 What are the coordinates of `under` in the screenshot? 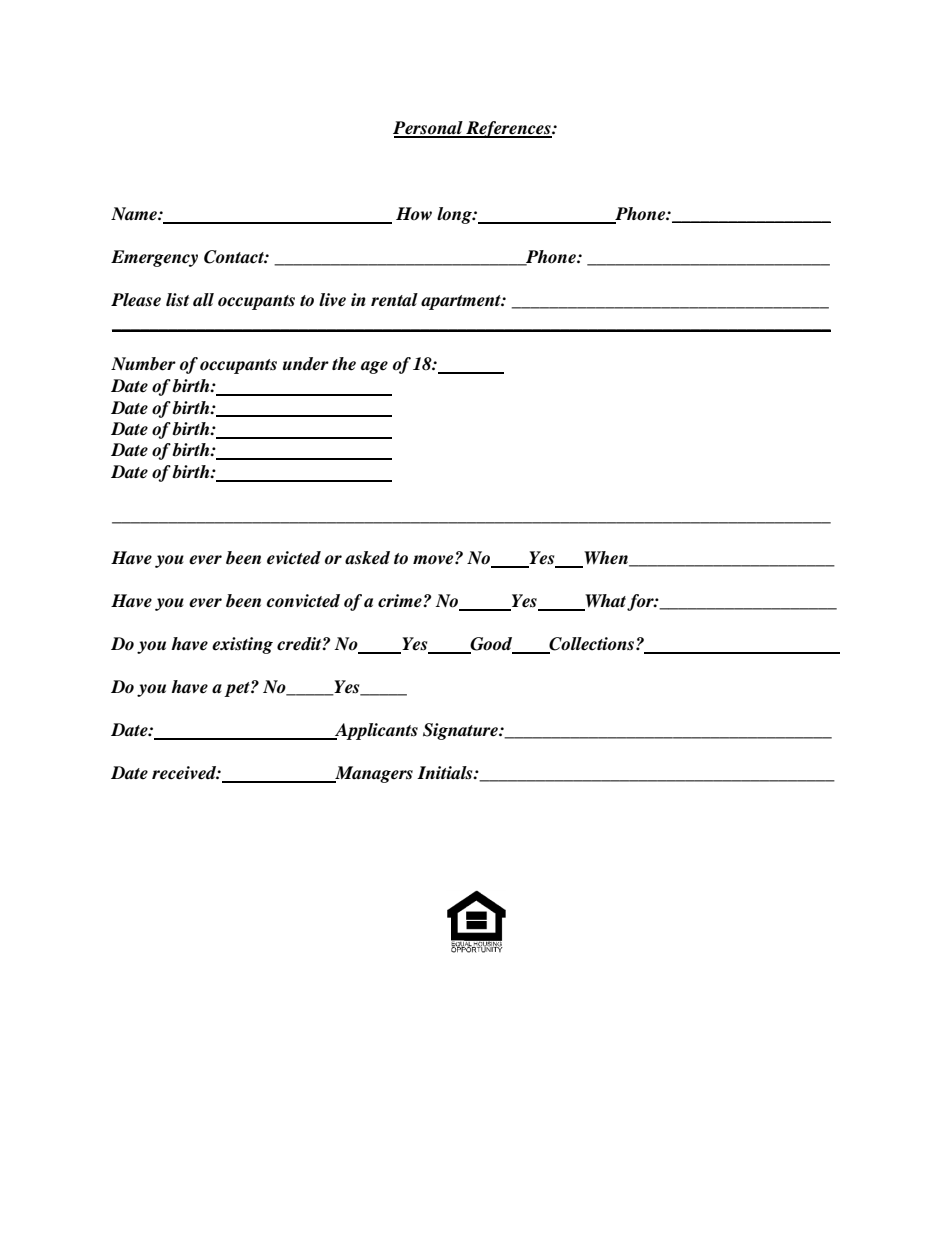 It's located at (306, 364).
